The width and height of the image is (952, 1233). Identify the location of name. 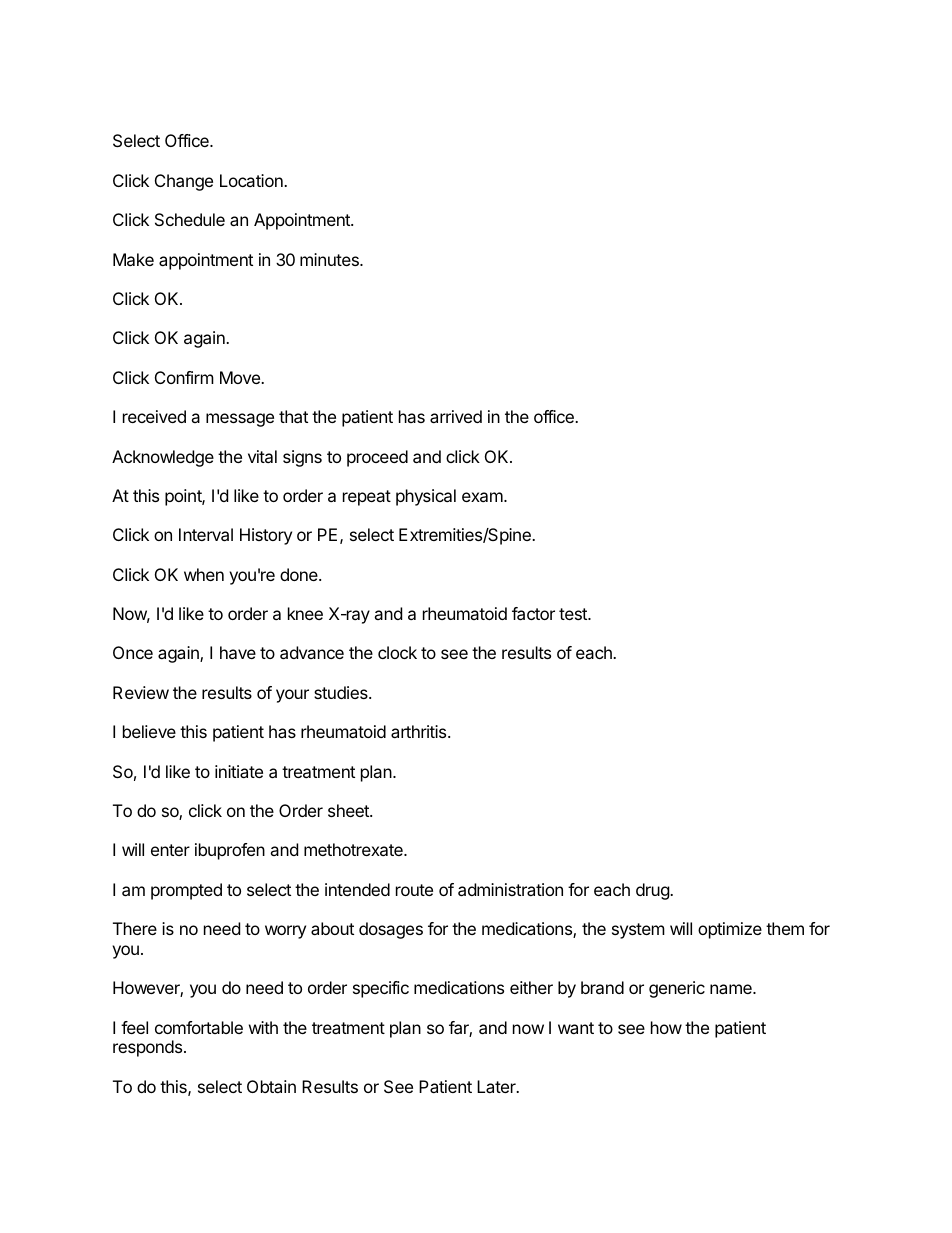
(732, 989).
